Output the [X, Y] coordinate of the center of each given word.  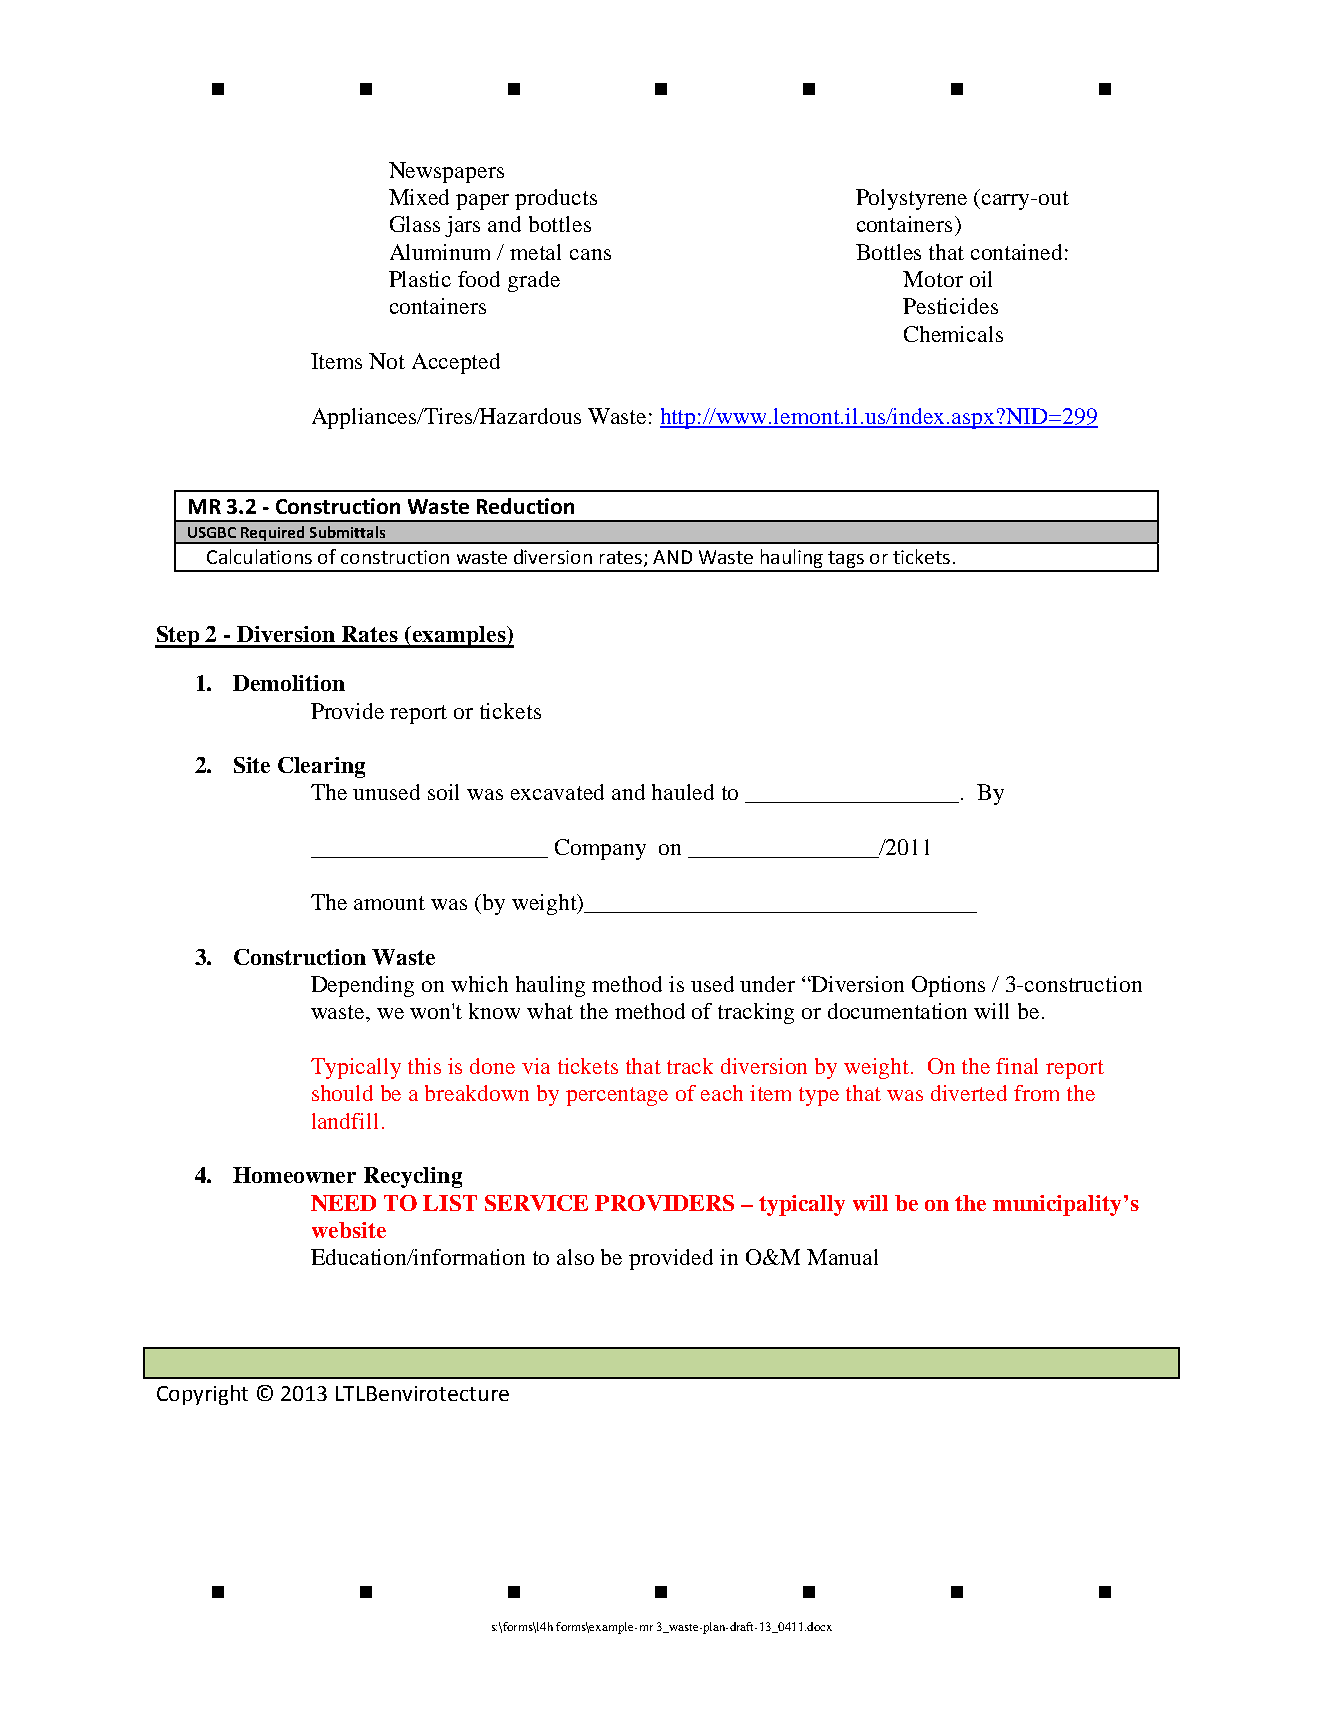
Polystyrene [911, 199]
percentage [617, 1096]
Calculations [259, 556]
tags [846, 561]
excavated [557, 792]
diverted [969, 1093]
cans [590, 254]
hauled [683, 792]
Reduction [525, 506]
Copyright [202, 1395]
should [342, 1093]
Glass [415, 224]
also [575, 1257]
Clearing [321, 767]
